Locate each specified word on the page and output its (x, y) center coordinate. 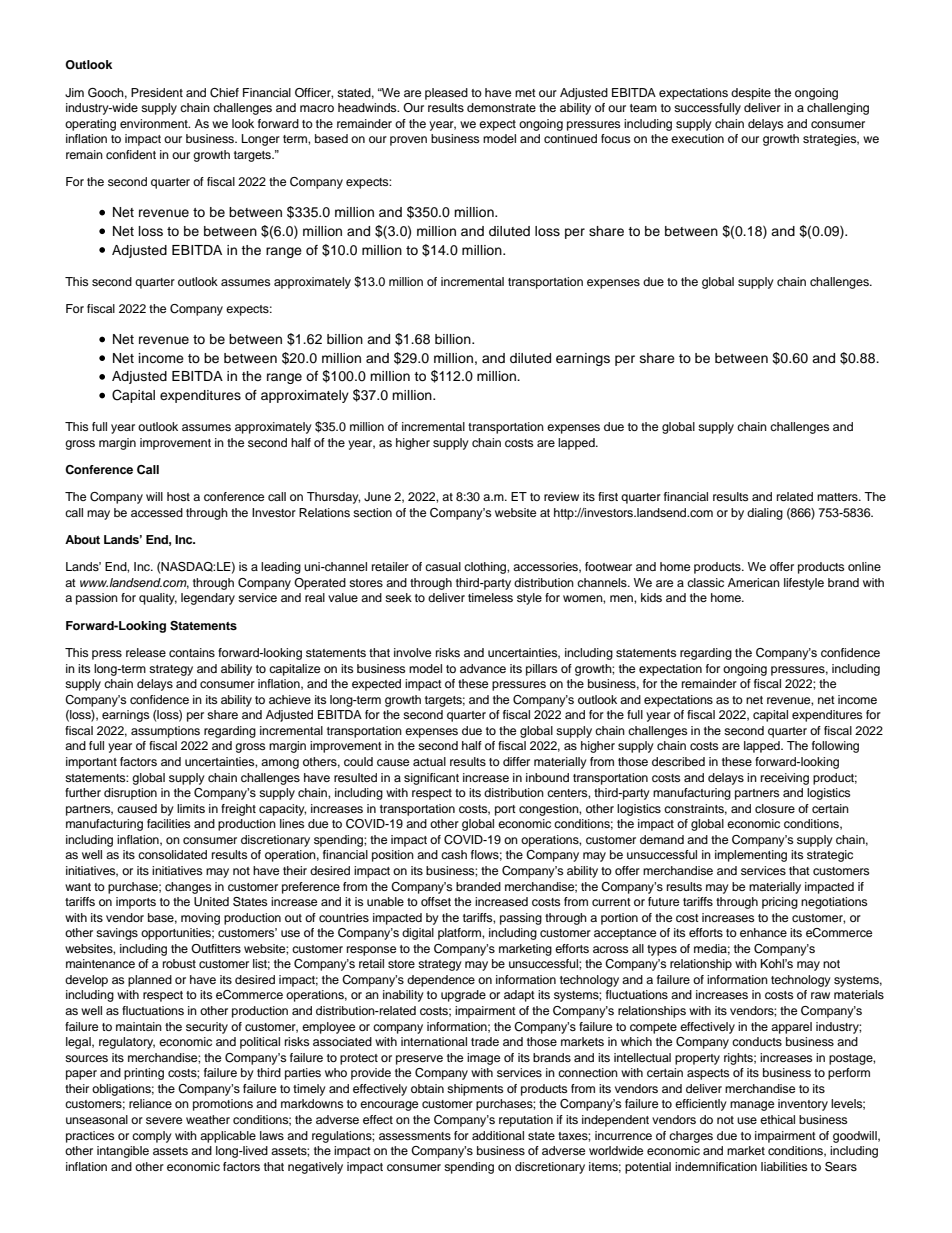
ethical (777, 1119)
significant (431, 779)
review (561, 496)
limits (191, 808)
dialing (765, 514)
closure (775, 808)
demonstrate (501, 107)
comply (152, 1137)
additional (498, 1135)
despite (751, 94)
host (178, 496)
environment (155, 123)
